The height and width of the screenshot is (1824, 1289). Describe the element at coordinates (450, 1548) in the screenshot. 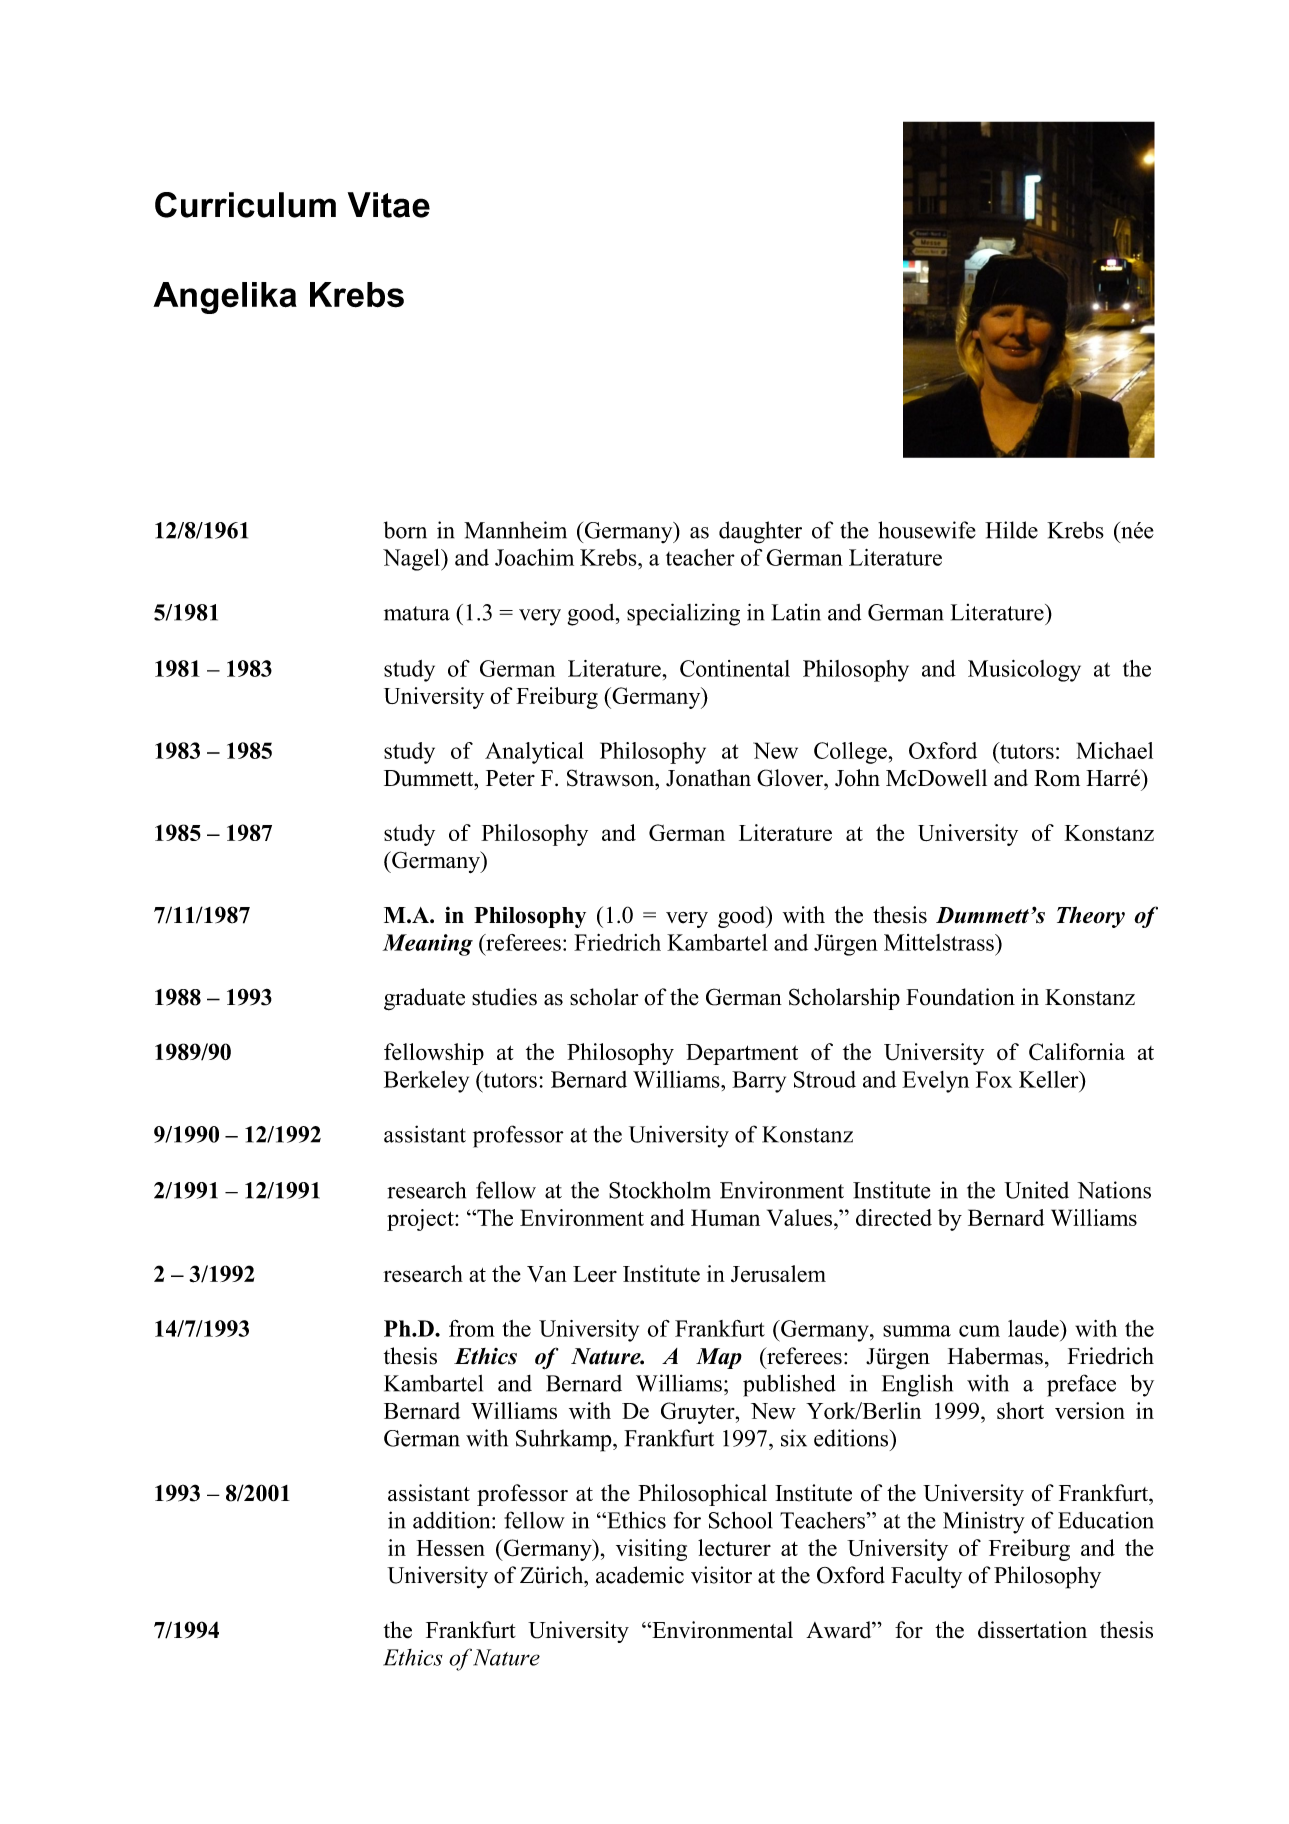

I see `Hessen` at that location.
